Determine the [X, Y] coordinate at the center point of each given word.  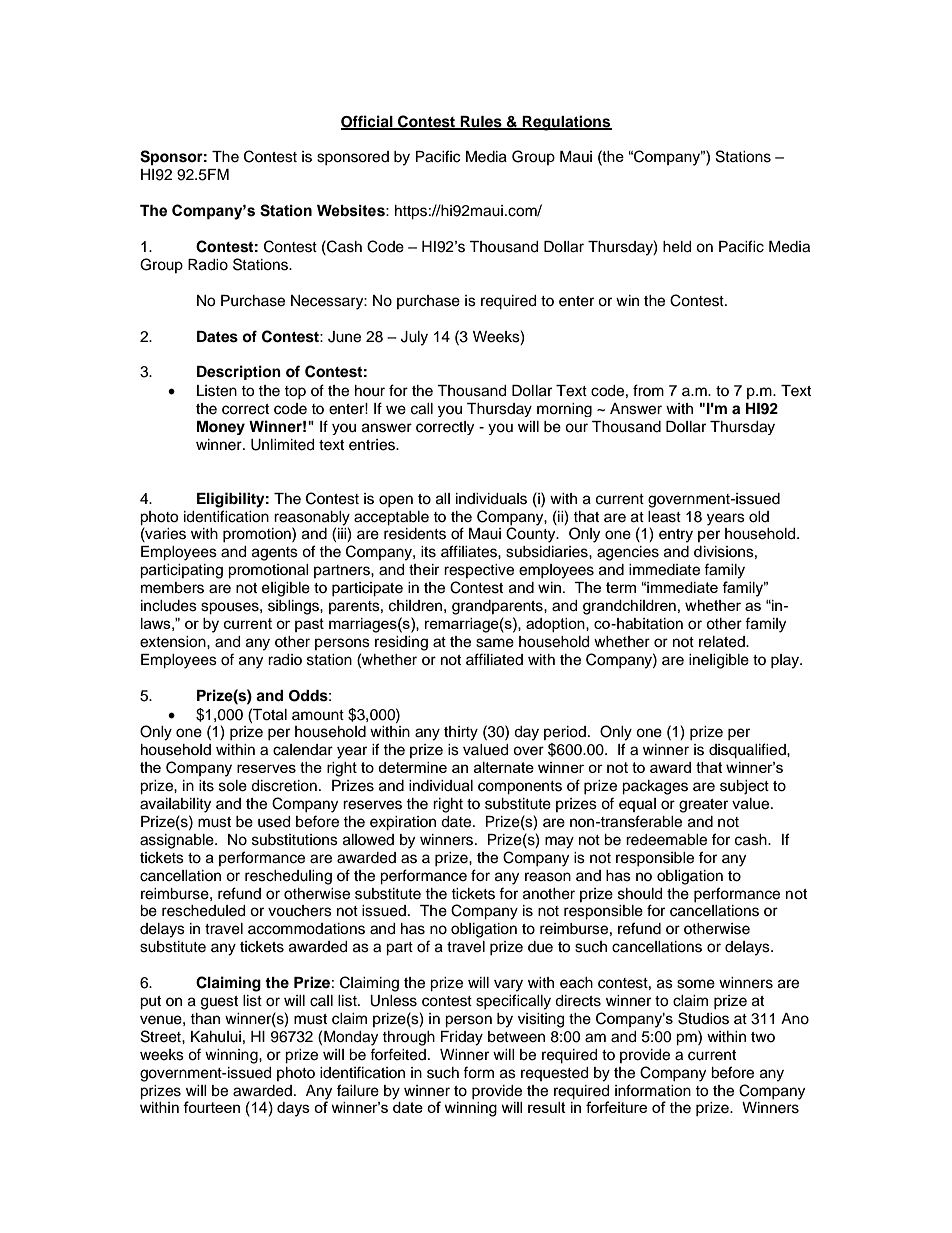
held [677, 247]
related [723, 642]
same [495, 643]
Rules [481, 122]
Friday [462, 1038]
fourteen [211, 1107]
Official [368, 122]
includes [169, 606]
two [763, 1037]
